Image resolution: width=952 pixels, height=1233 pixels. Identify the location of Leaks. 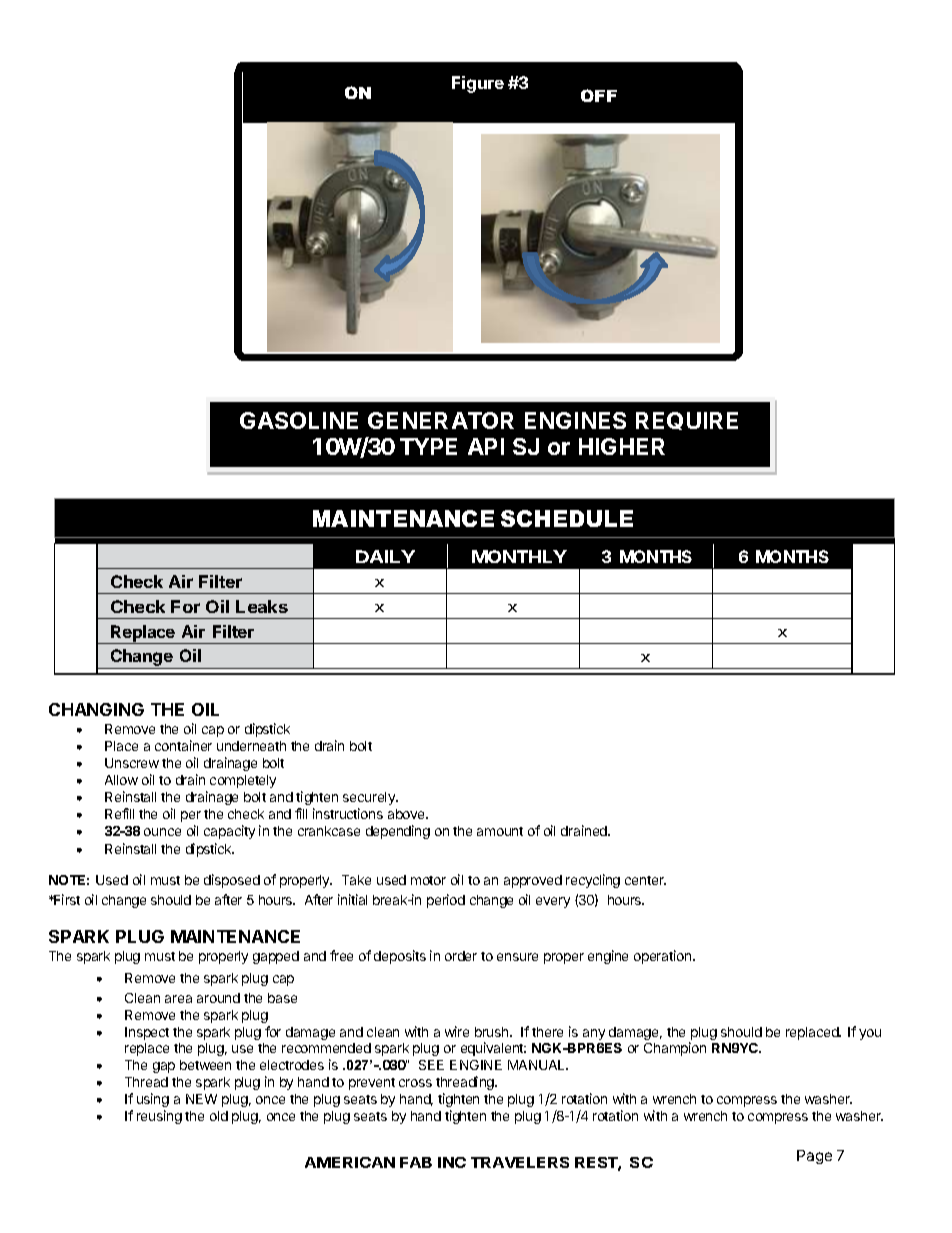
(262, 606).
